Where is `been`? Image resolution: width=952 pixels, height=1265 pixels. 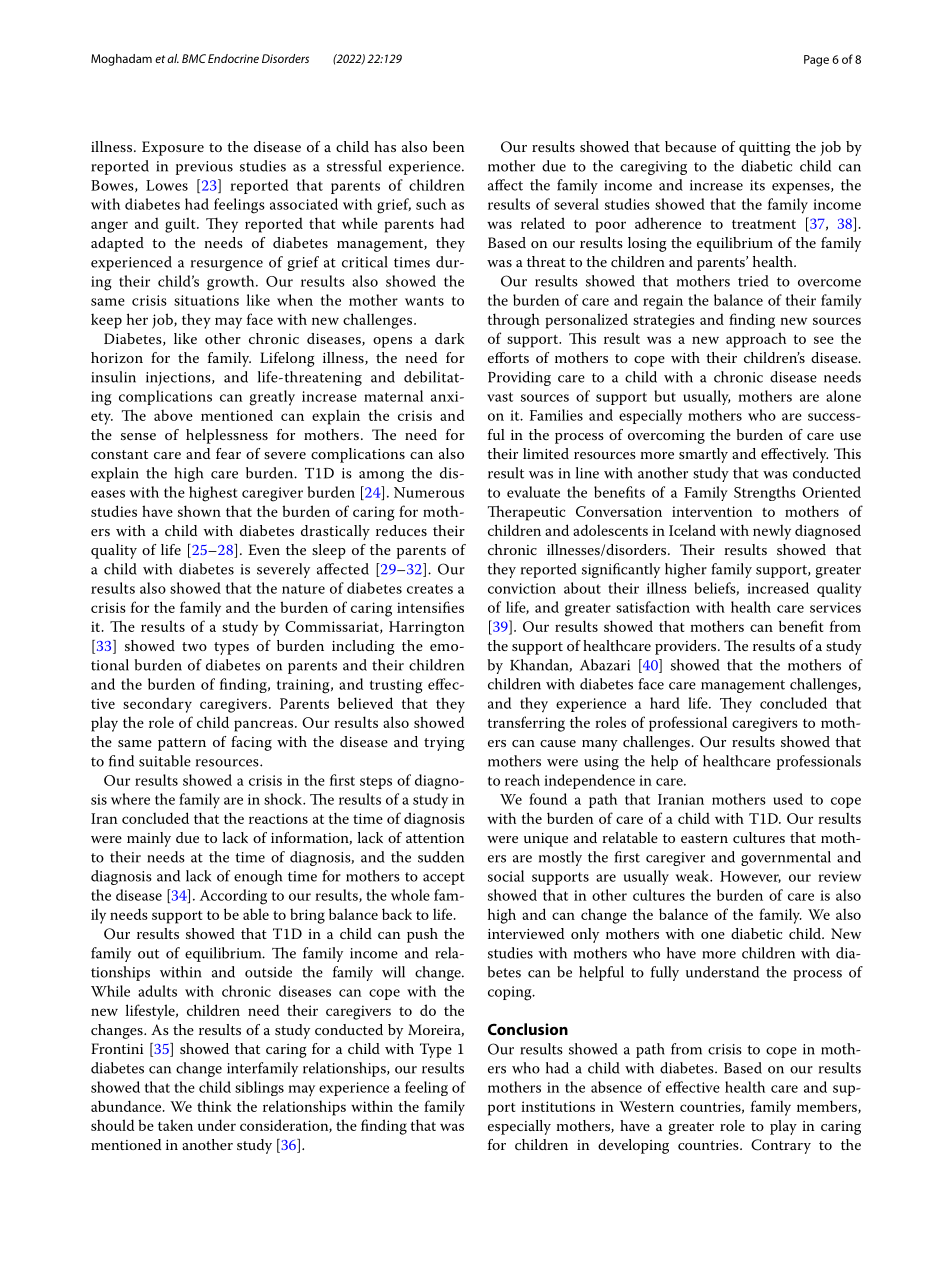 been is located at coordinates (449, 146).
